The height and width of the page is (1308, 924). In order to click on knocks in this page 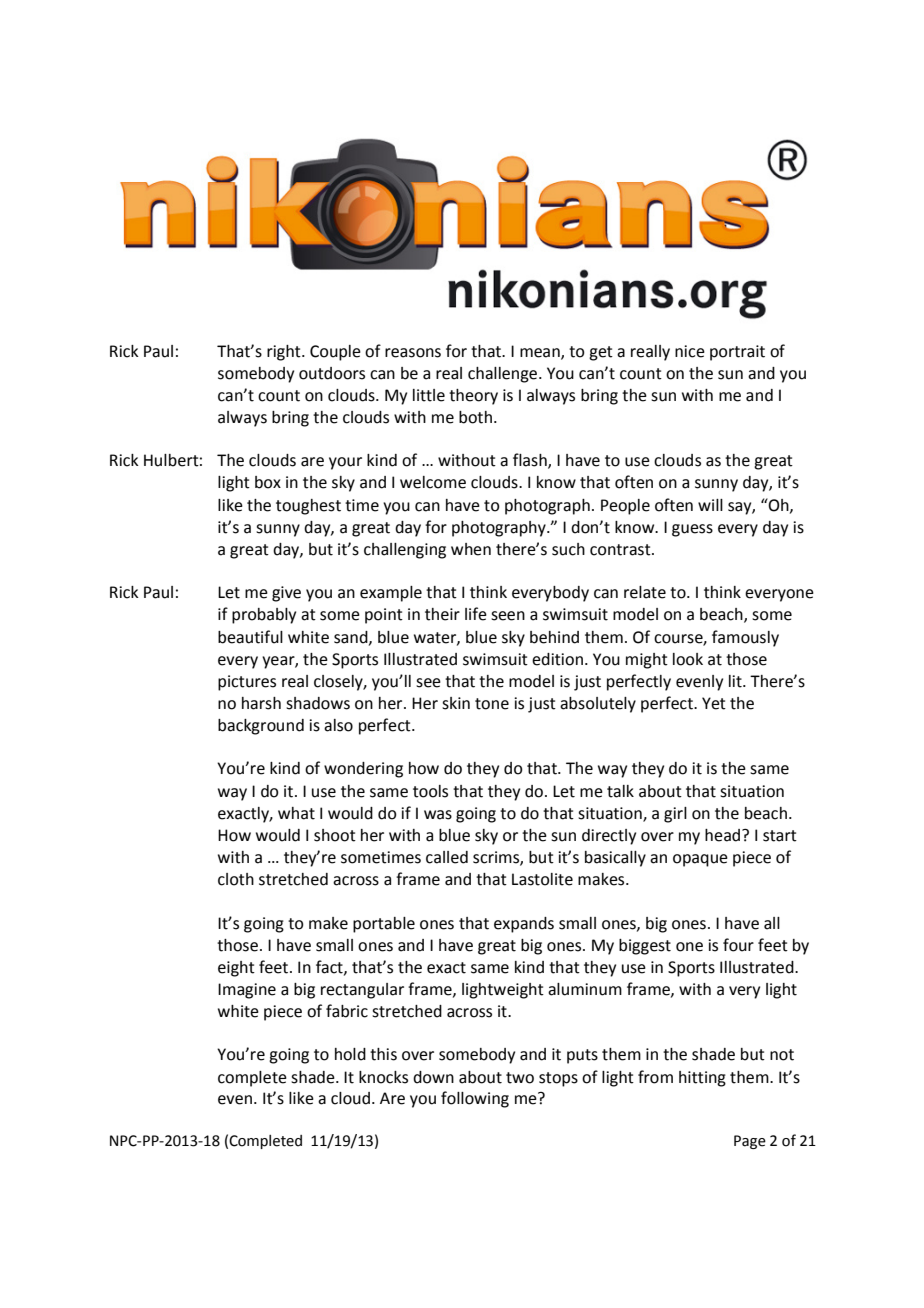, I will do `click(383, 1077)`.
